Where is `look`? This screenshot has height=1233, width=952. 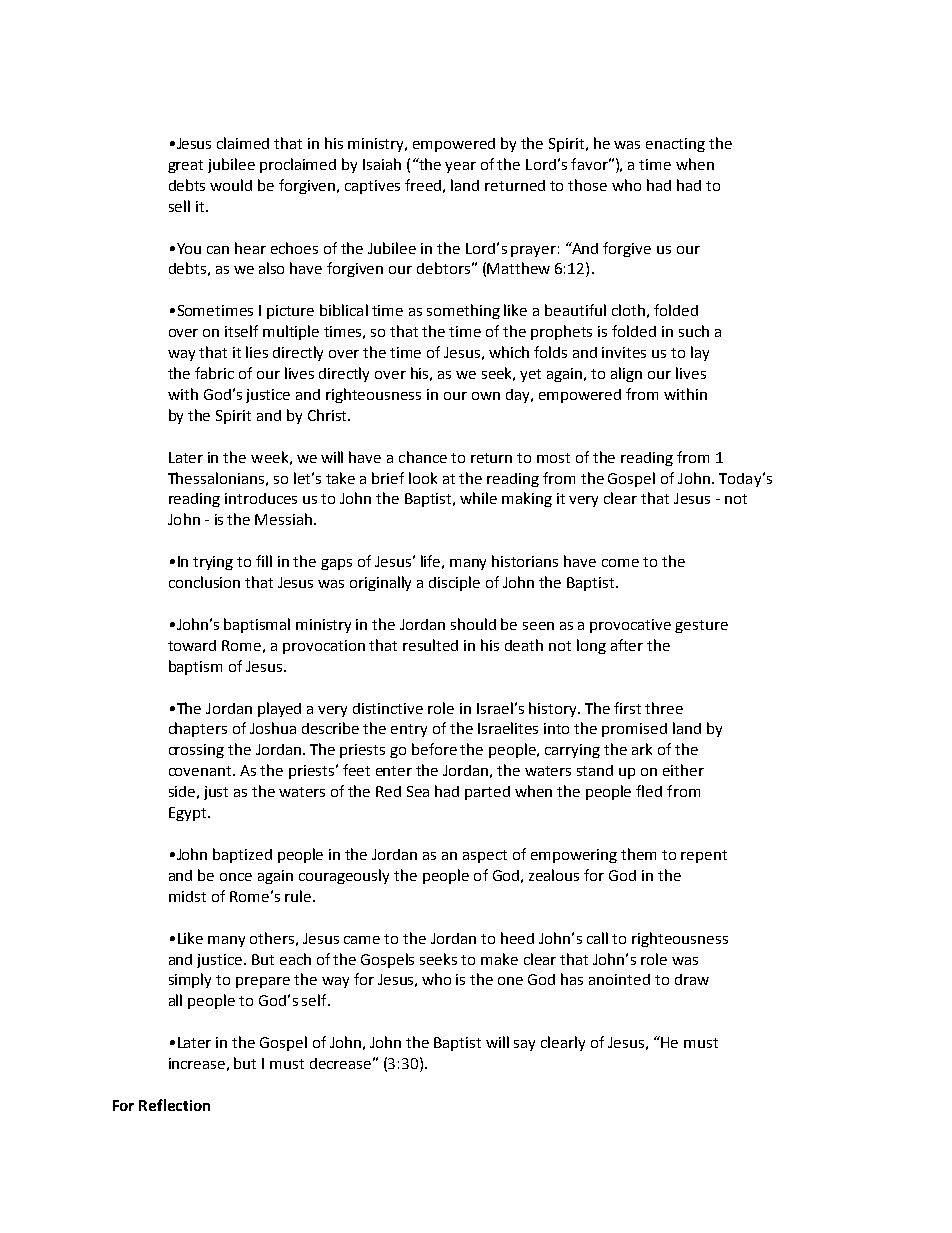
look is located at coordinates (423, 478).
